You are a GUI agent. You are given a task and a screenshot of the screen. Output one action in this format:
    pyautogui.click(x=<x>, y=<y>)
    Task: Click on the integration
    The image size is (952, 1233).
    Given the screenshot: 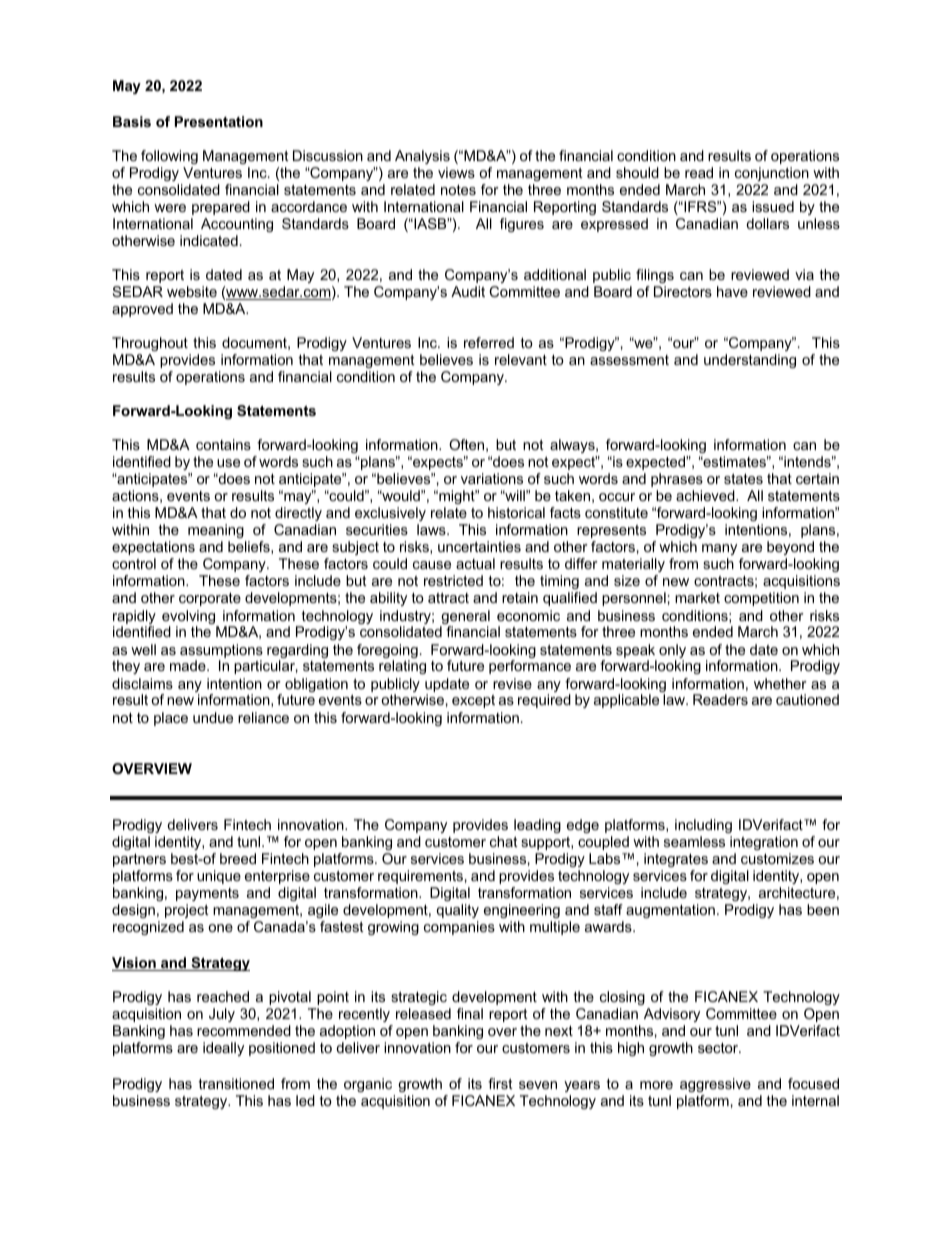 What is the action you would take?
    pyautogui.click(x=764, y=843)
